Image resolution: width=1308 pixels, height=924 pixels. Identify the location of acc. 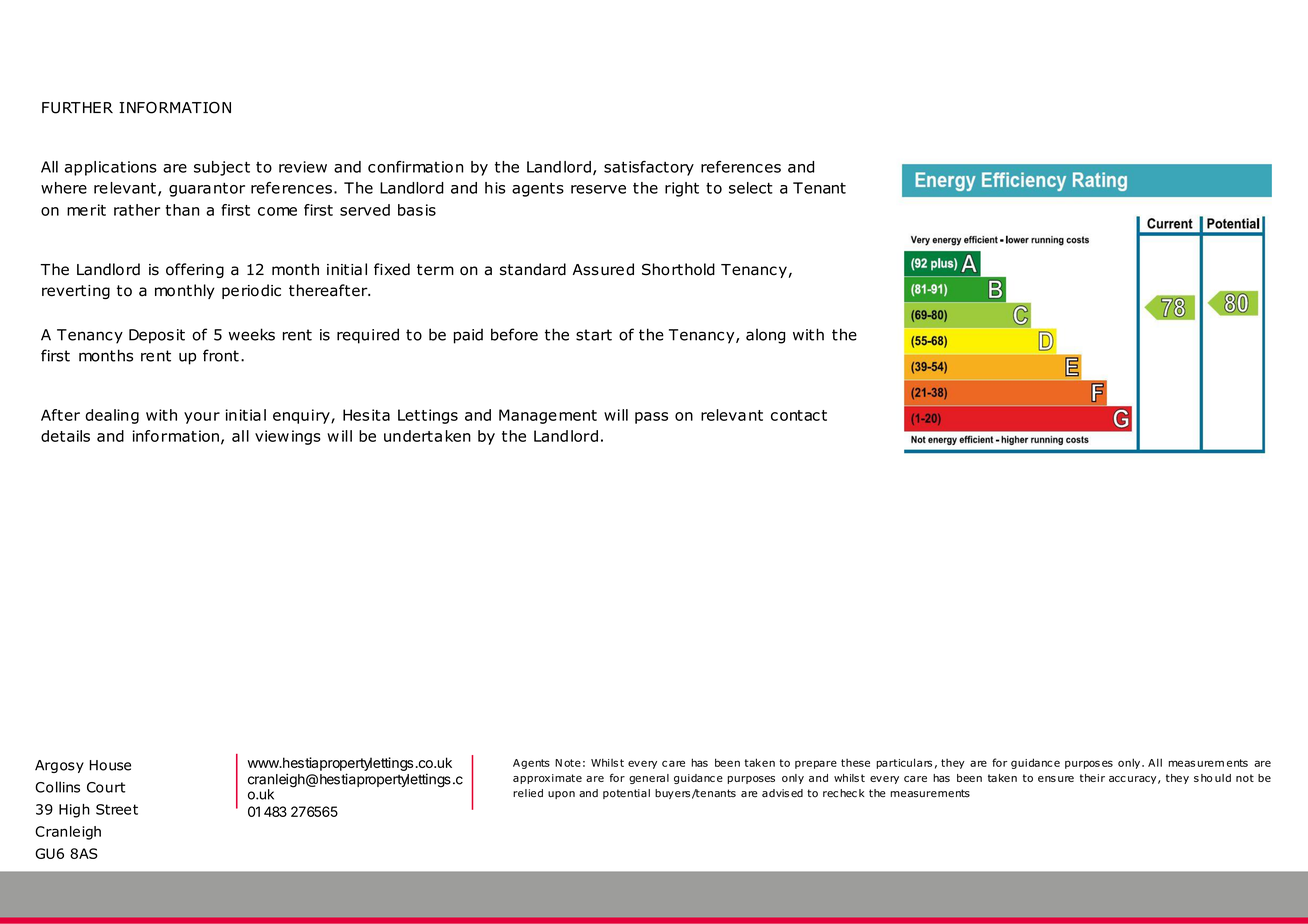
(1117, 779).
